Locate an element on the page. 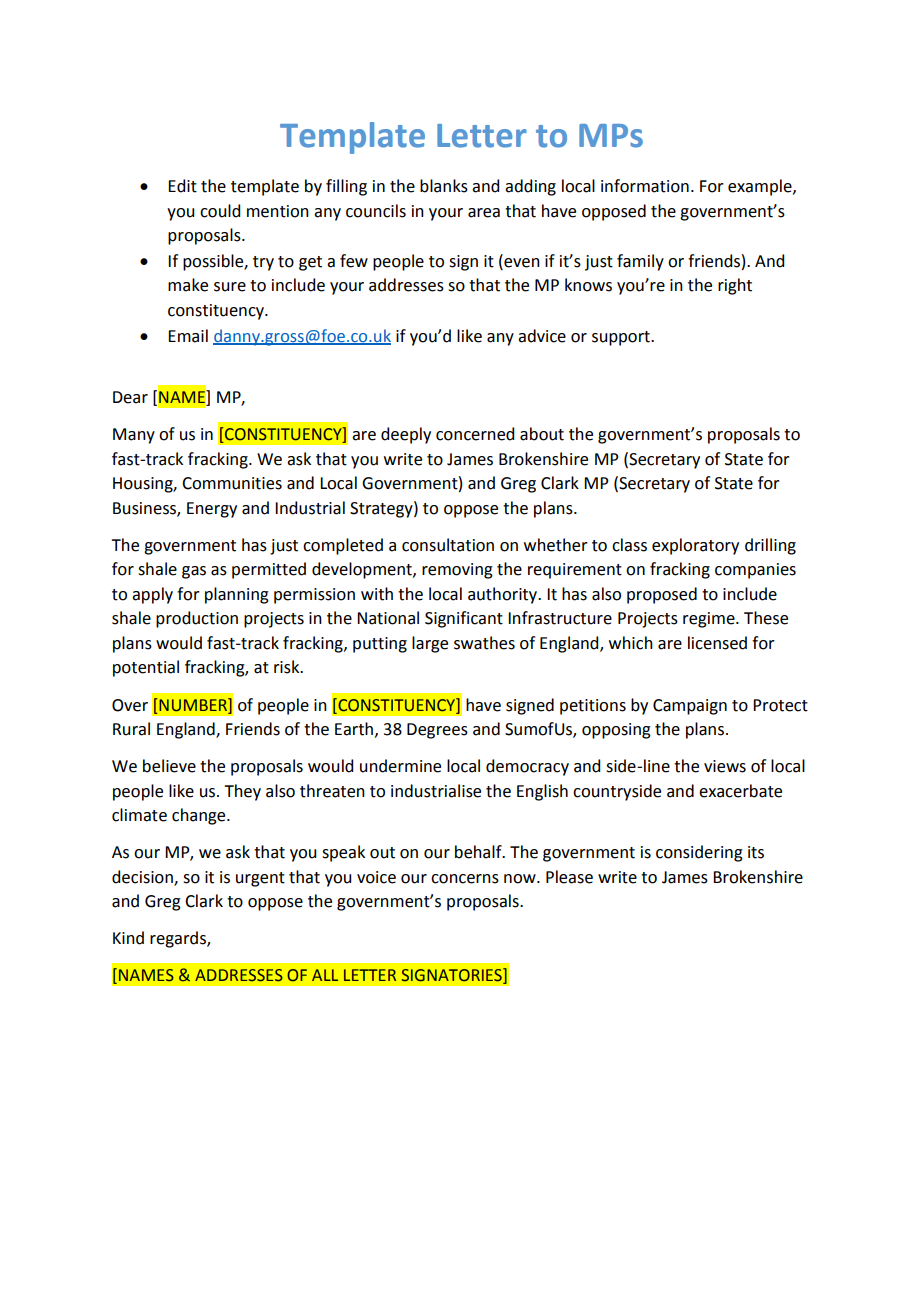 This image has height=1308, width=924. area is located at coordinates (484, 213).
